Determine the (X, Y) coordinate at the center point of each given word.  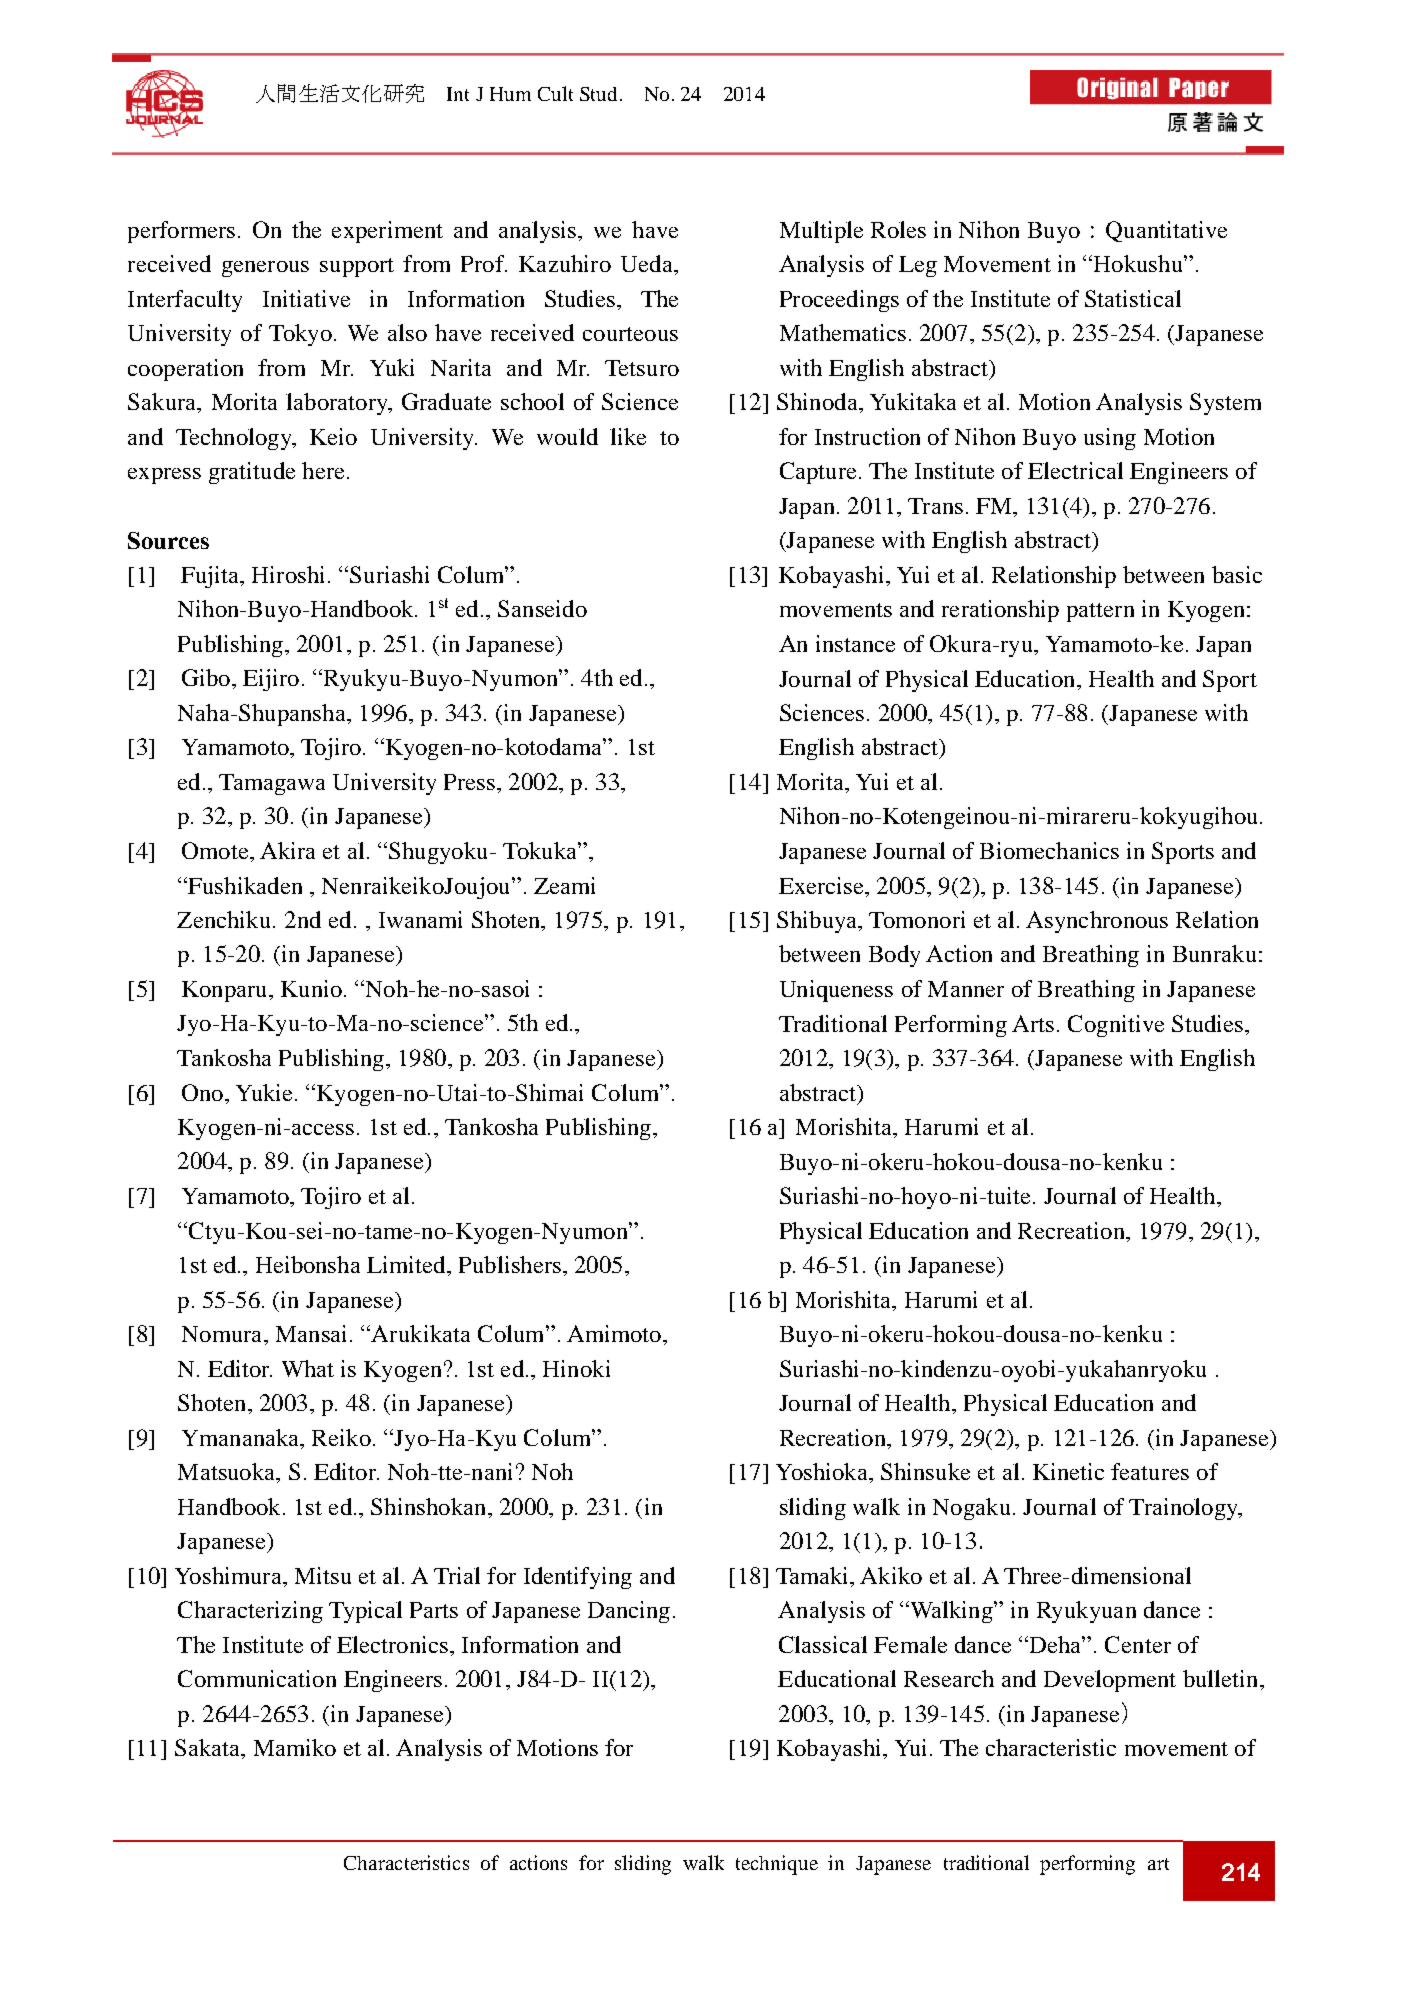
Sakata (209, 1749)
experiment (387, 232)
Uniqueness (836, 991)
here (323, 470)
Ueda (648, 263)
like (628, 436)
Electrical (1075, 470)
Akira (287, 850)
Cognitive (1116, 1026)
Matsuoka (228, 1473)
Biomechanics (1049, 850)
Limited (407, 1264)
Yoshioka (823, 1471)
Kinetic (1068, 1471)
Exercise (822, 885)
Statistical (1133, 298)
